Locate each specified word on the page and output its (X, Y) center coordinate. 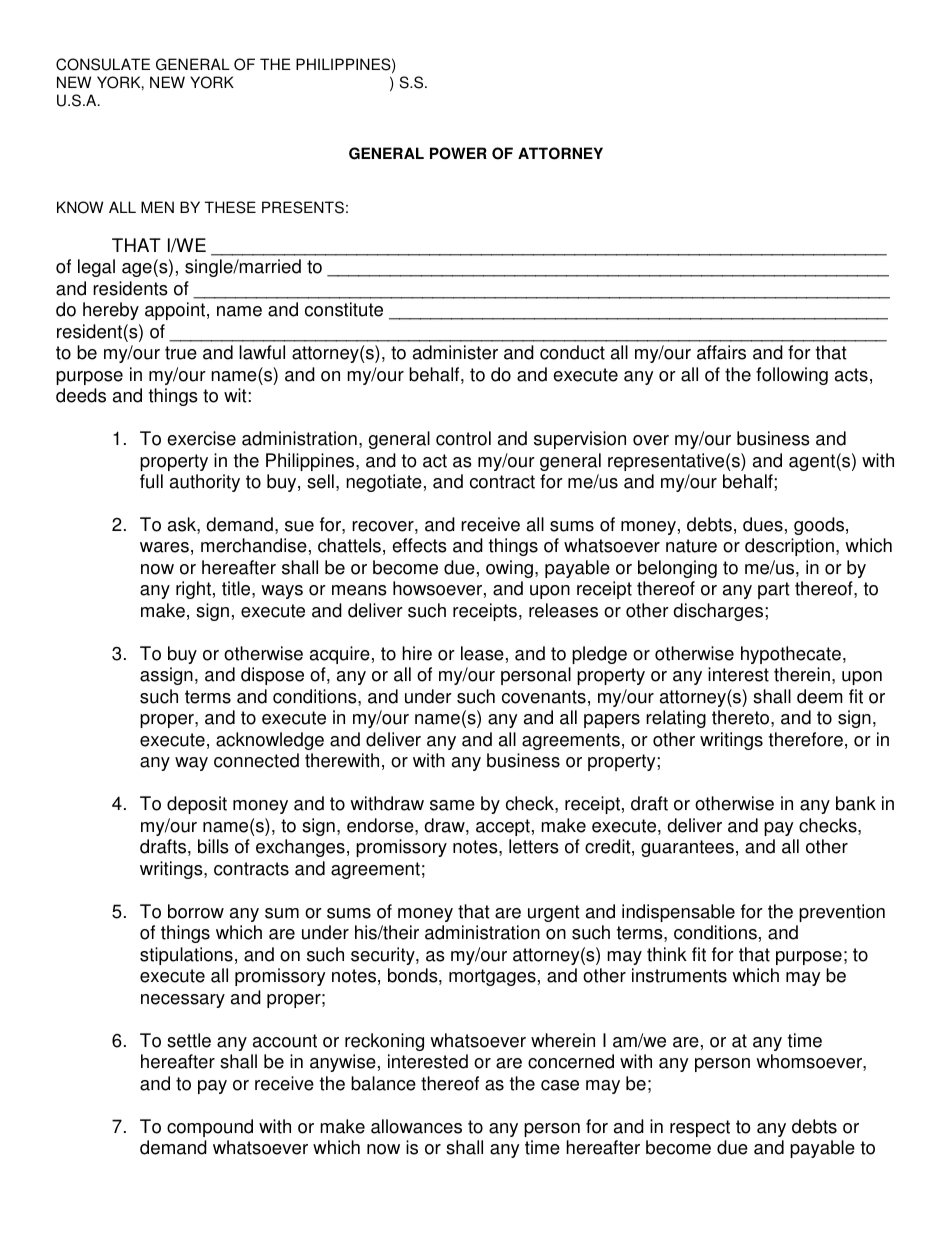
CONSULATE (103, 64)
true (181, 353)
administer (455, 352)
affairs (721, 352)
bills (213, 846)
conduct (572, 352)
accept (503, 827)
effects (419, 545)
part (774, 590)
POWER (458, 153)
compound (210, 1128)
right (193, 590)
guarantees (687, 848)
